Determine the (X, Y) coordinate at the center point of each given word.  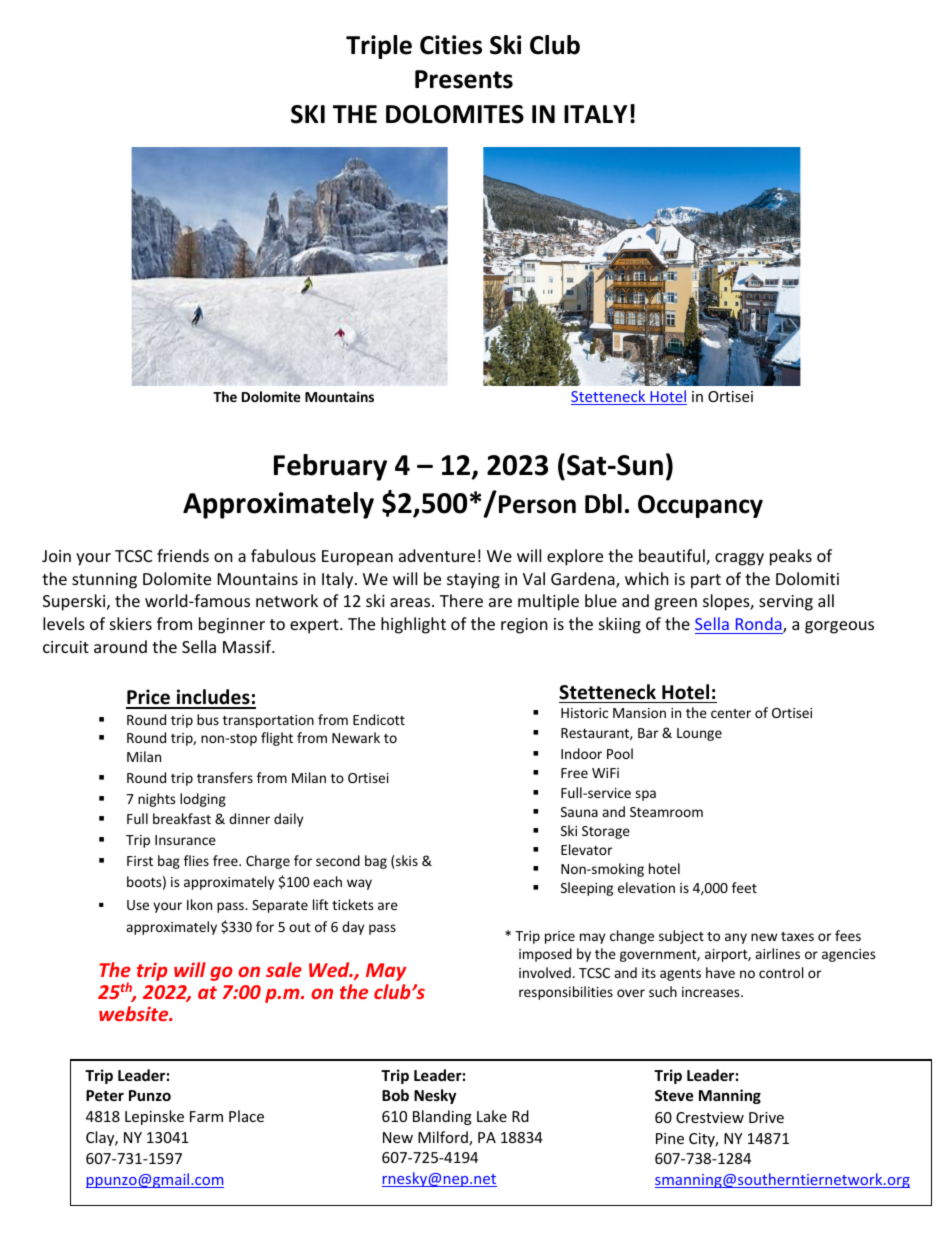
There (461, 600)
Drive (766, 1117)
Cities (451, 45)
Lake (492, 1116)
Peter (105, 1095)
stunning (104, 581)
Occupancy (700, 506)
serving (786, 603)
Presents (464, 79)
